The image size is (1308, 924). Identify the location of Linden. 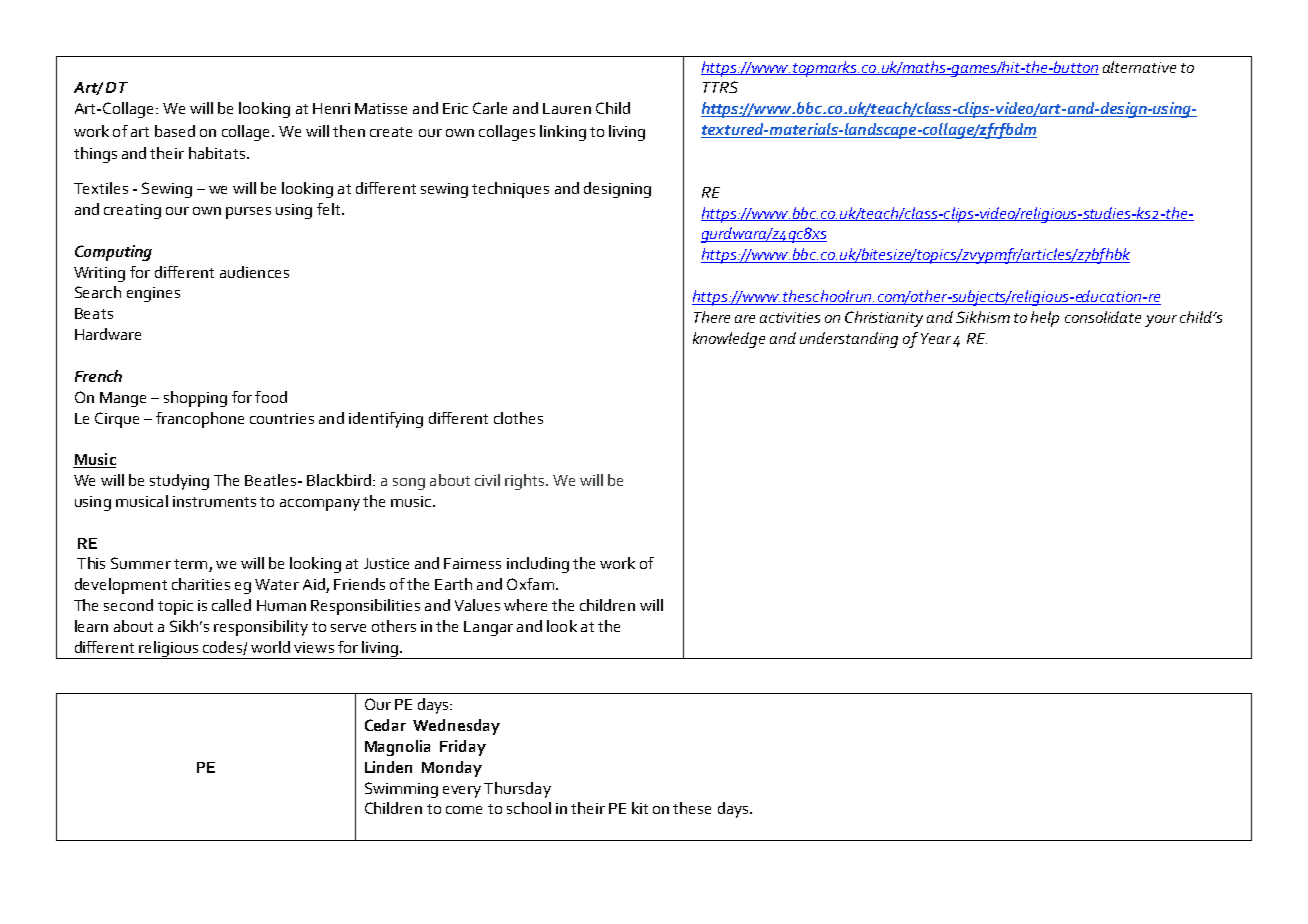
(388, 767).
